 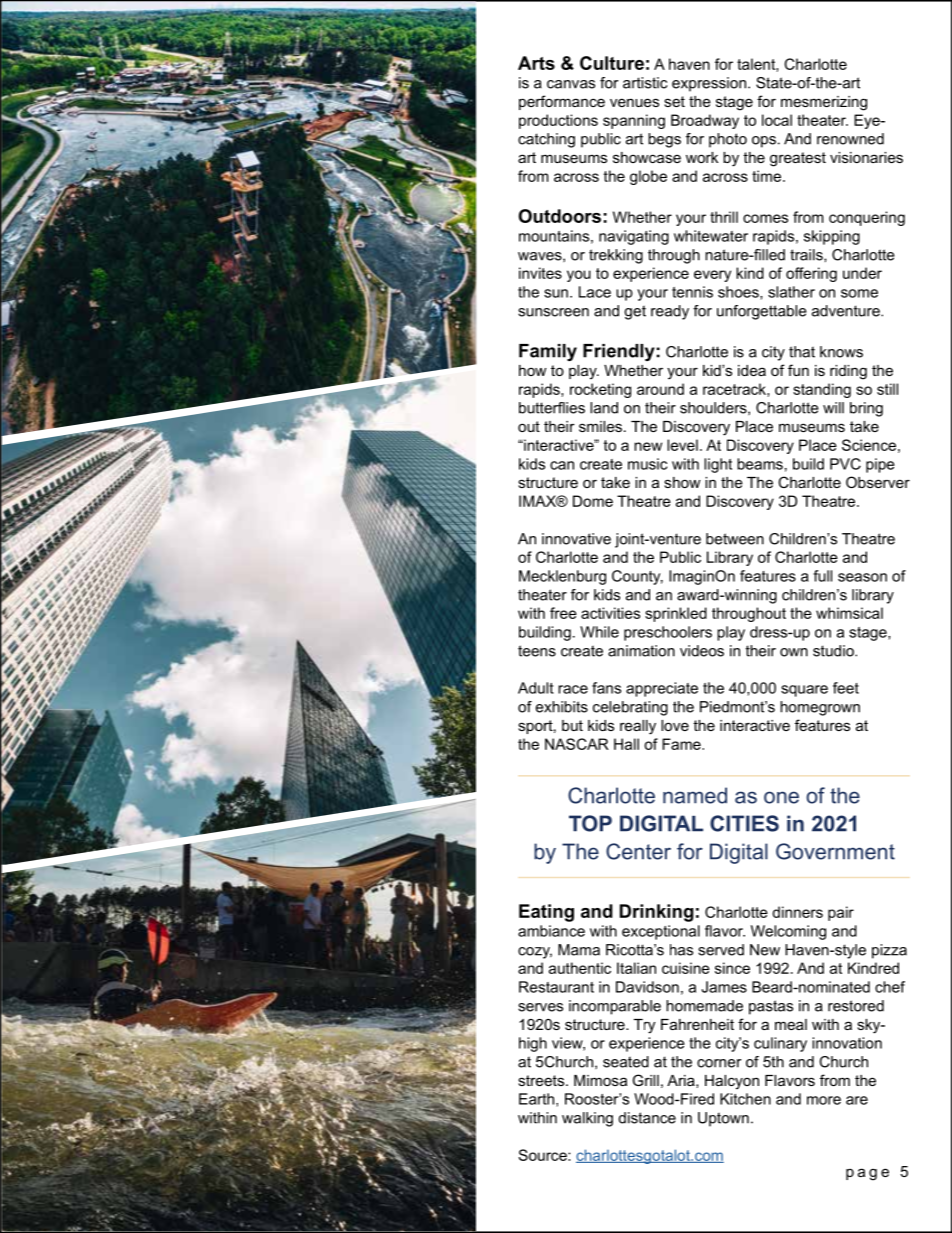 I want to click on sprinkled, so click(x=676, y=614).
